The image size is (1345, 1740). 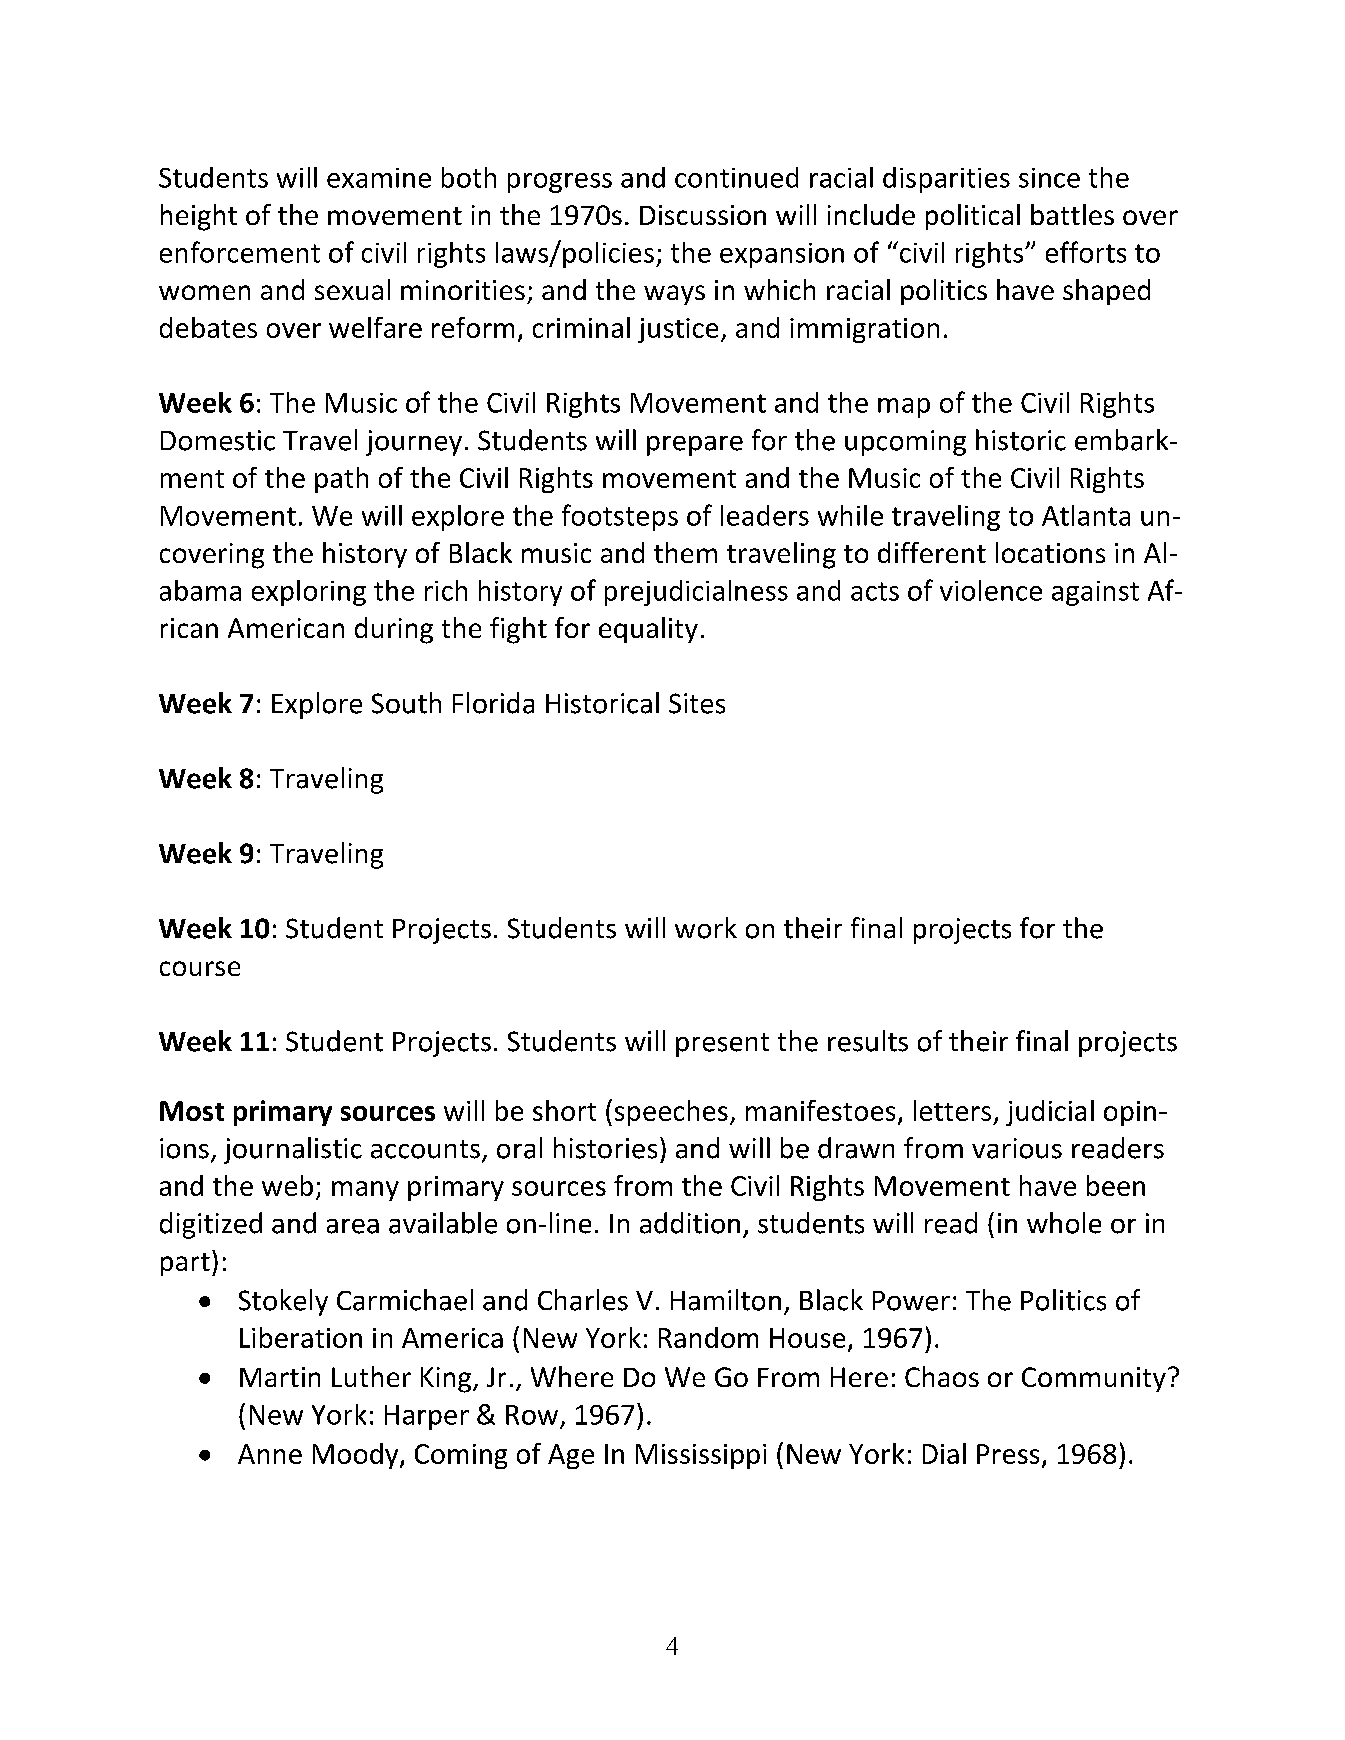 What do you see at coordinates (200, 968) in the document?
I see `course` at bounding box center [200, 968].
